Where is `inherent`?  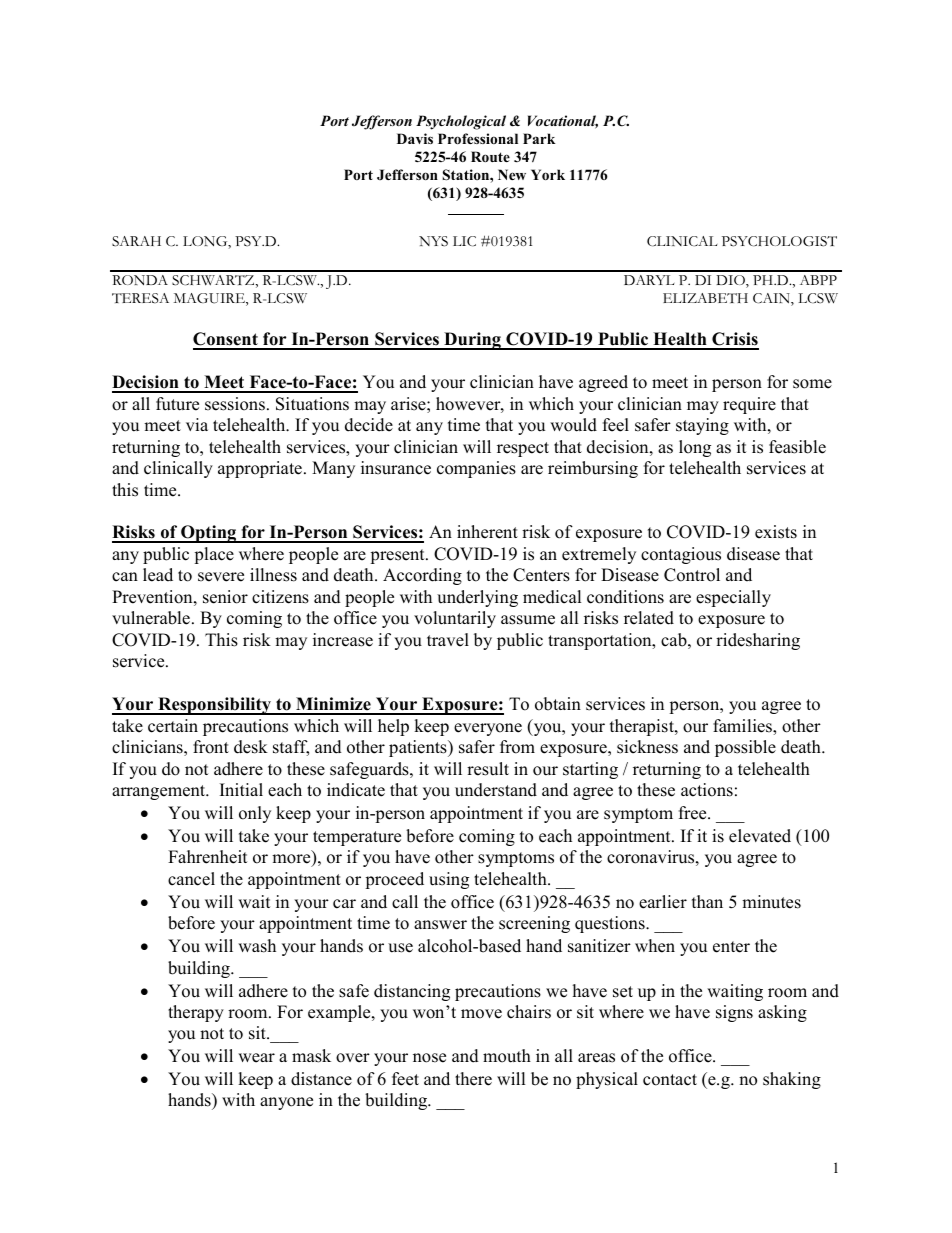
inherent is located at coordinates (487, 532).
